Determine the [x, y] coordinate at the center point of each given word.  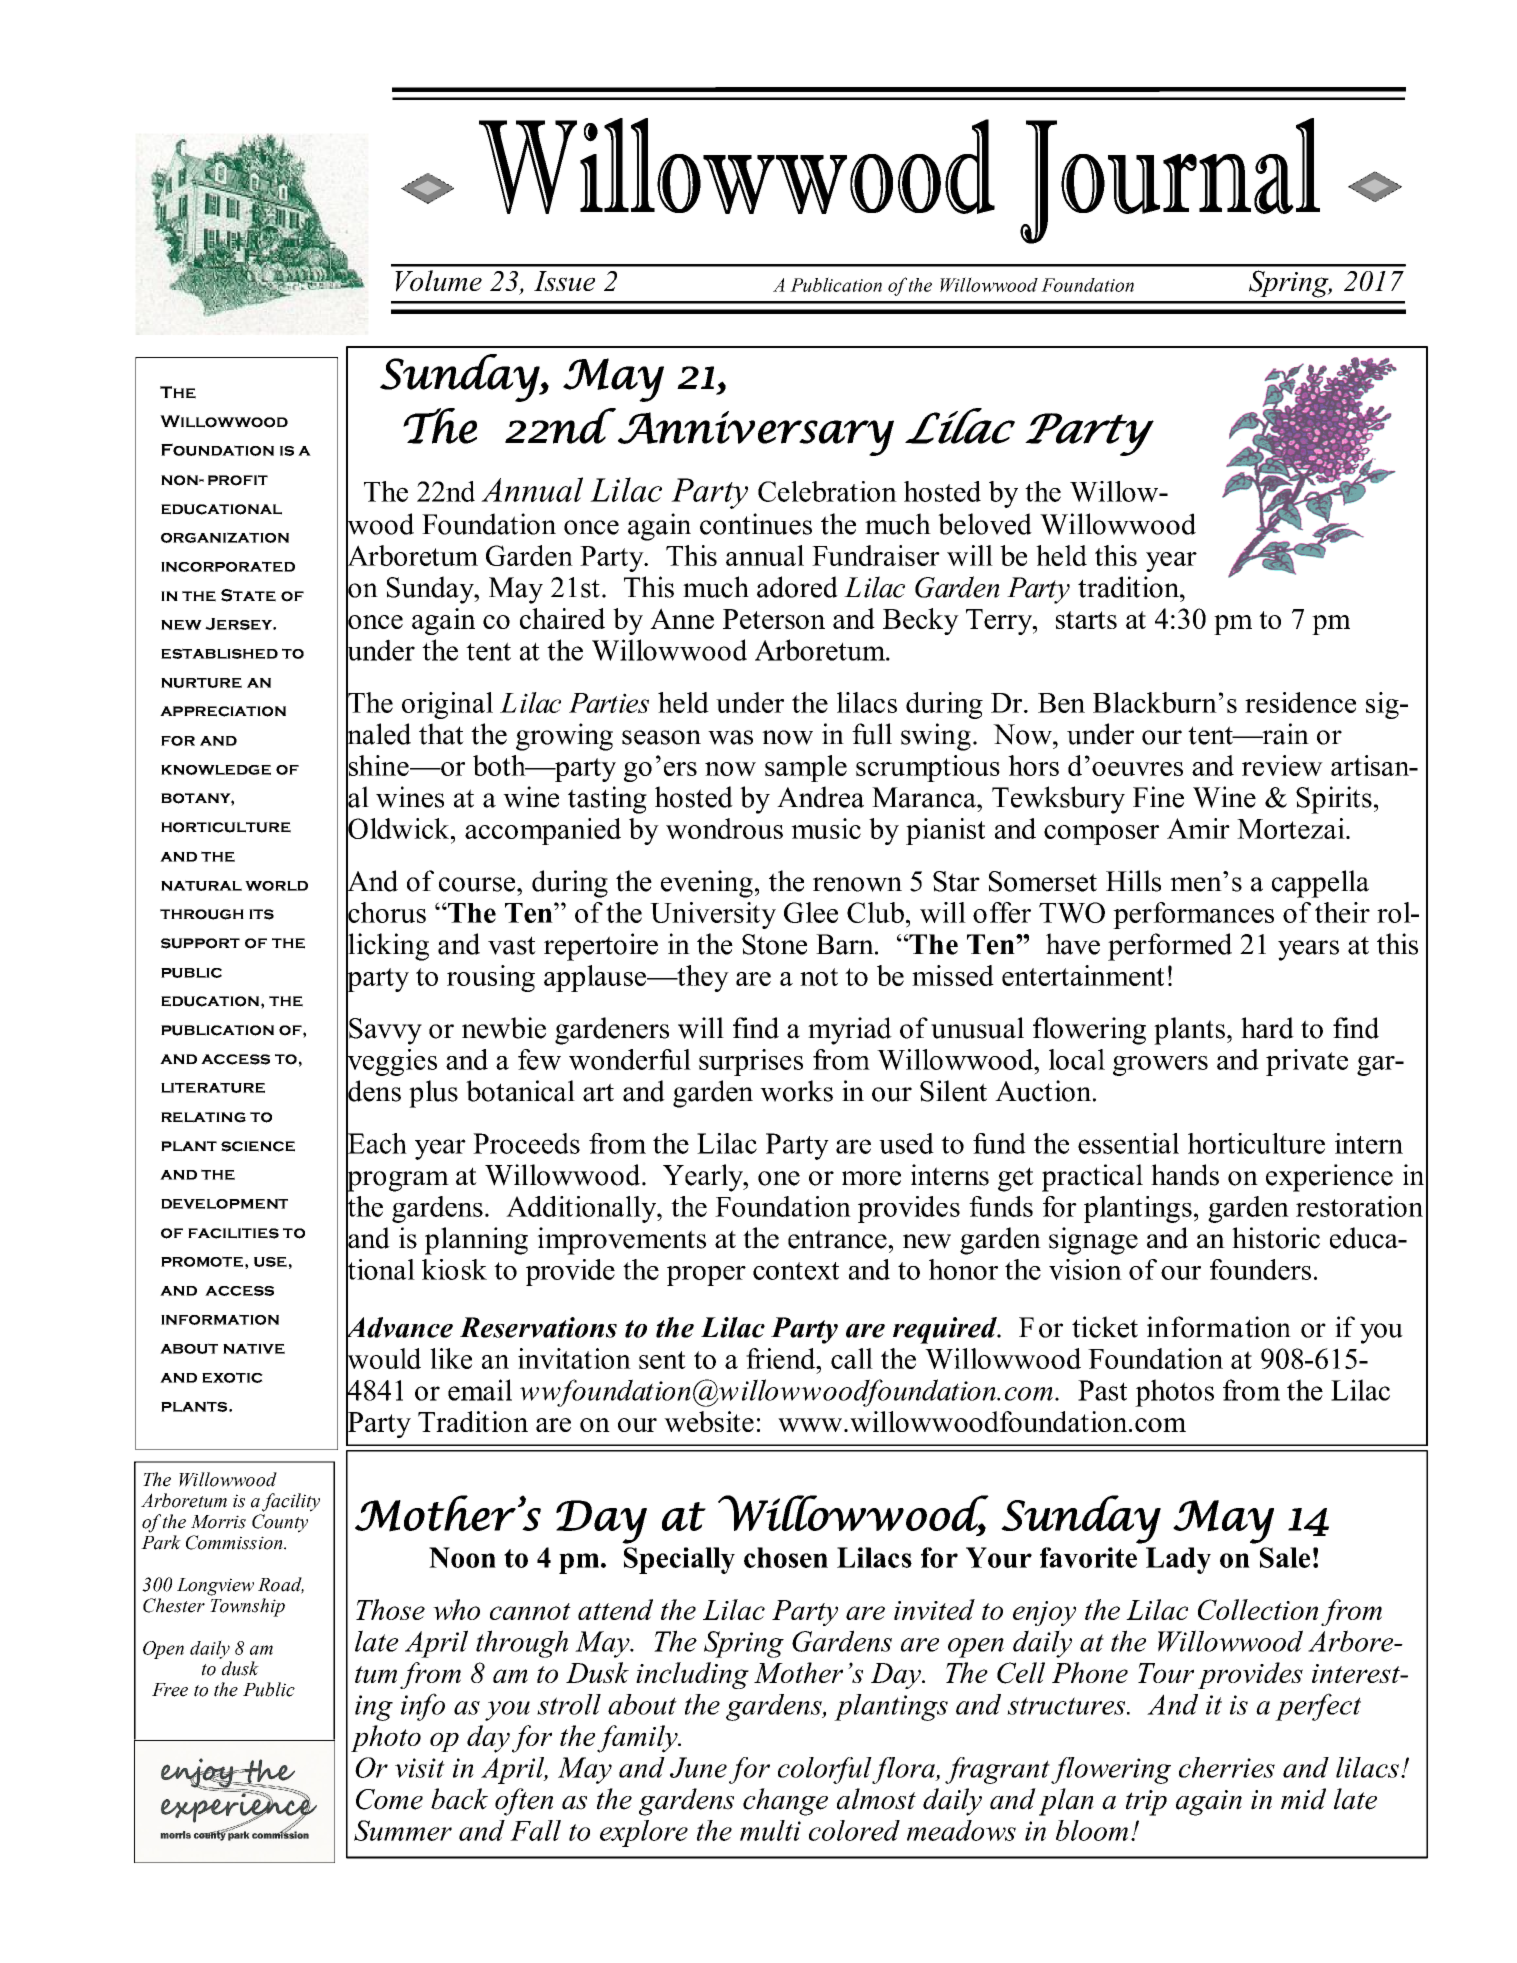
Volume [438, 281]
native [254, 1348]
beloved [985, 524]
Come [389, 1799]
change [785, 1802]
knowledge [216, 770]
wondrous [724, 828]
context [796, 1271]
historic [1276, 1238]
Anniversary [756, 433]
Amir [1198, 828]
